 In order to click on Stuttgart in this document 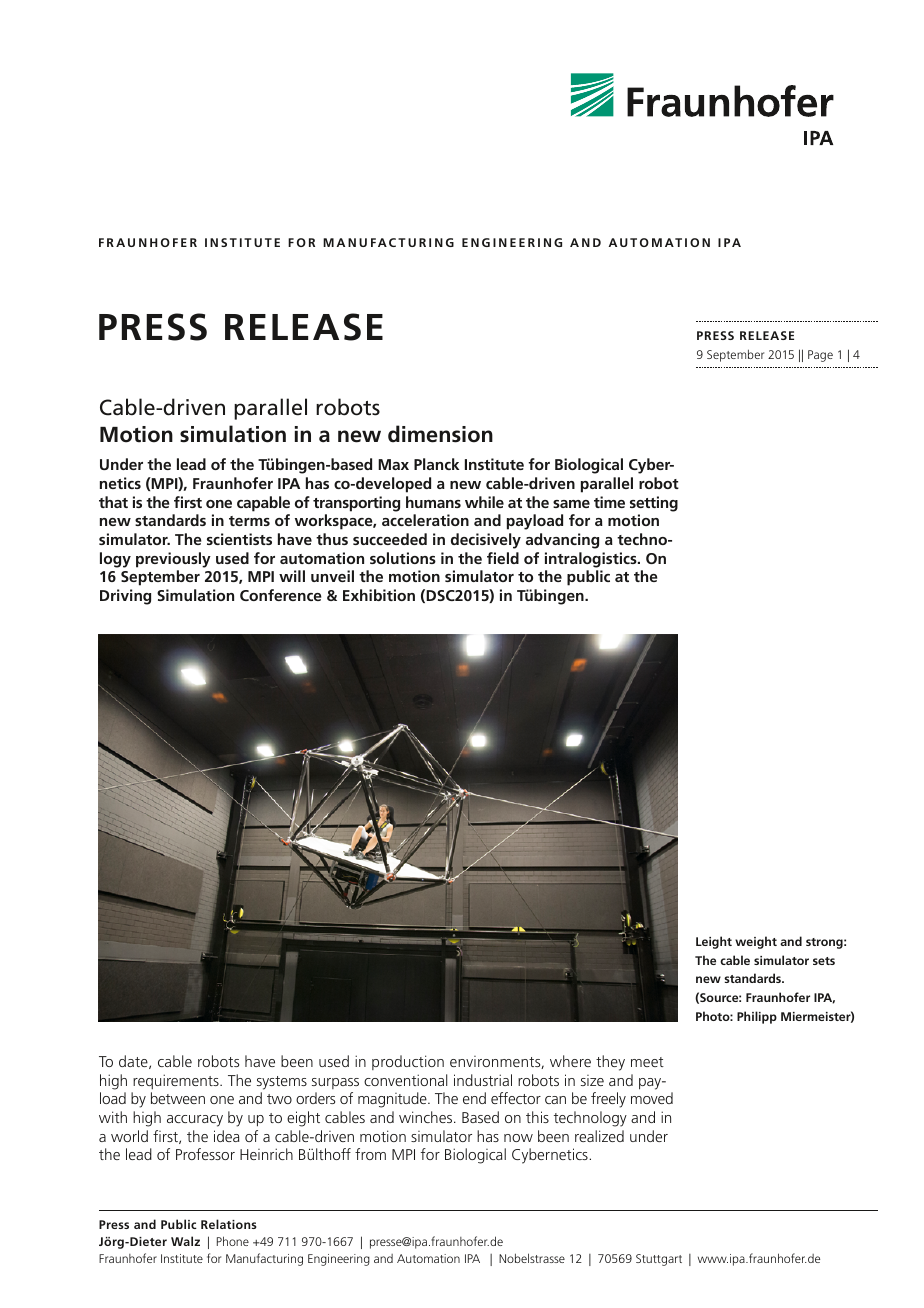, I will do `click(659, 1260)`.
